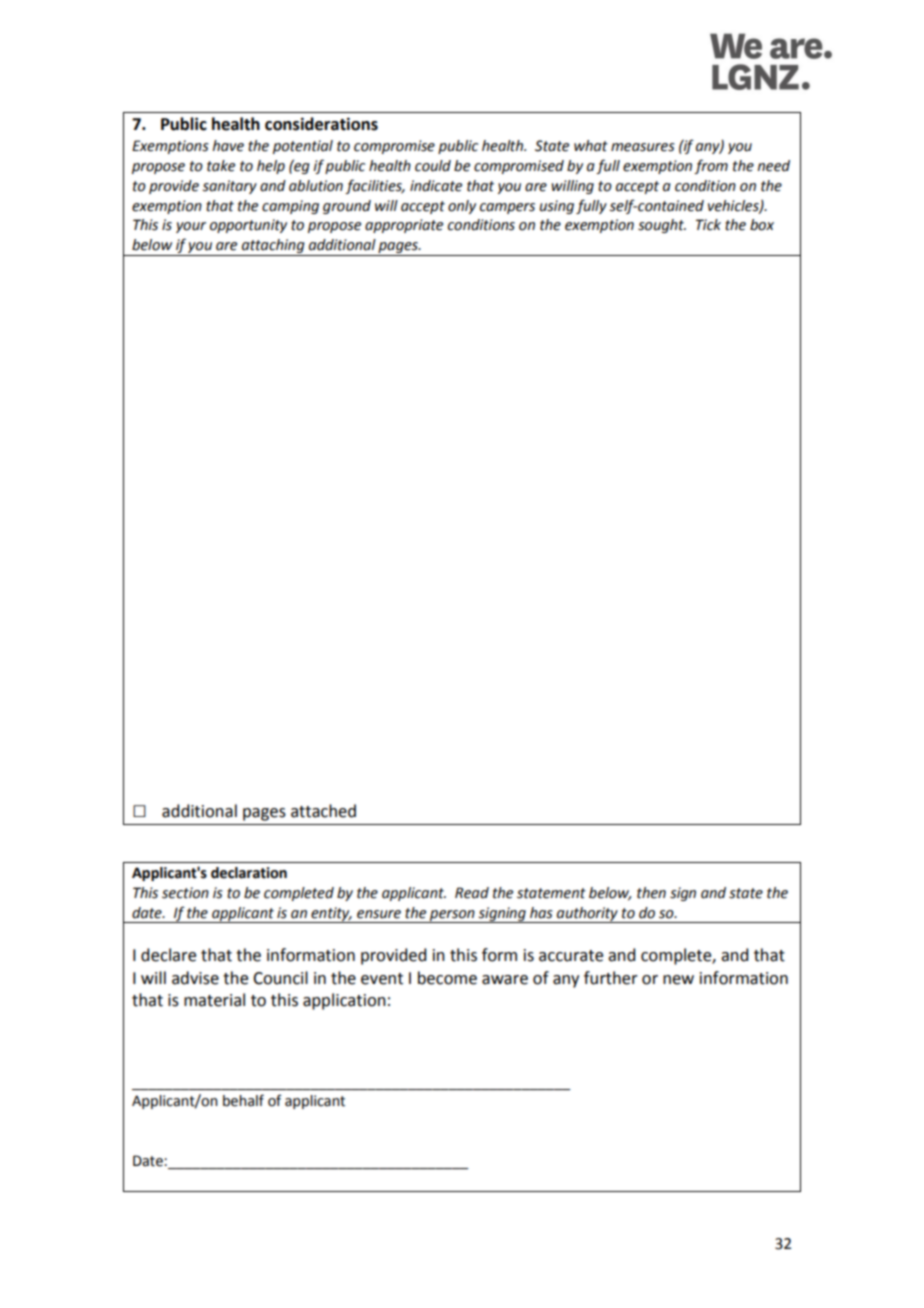 The image size is (924, 1308). What do you see at coordinates (472, 893) in the page?
I see `Read` at bounding box center [472, 893].
